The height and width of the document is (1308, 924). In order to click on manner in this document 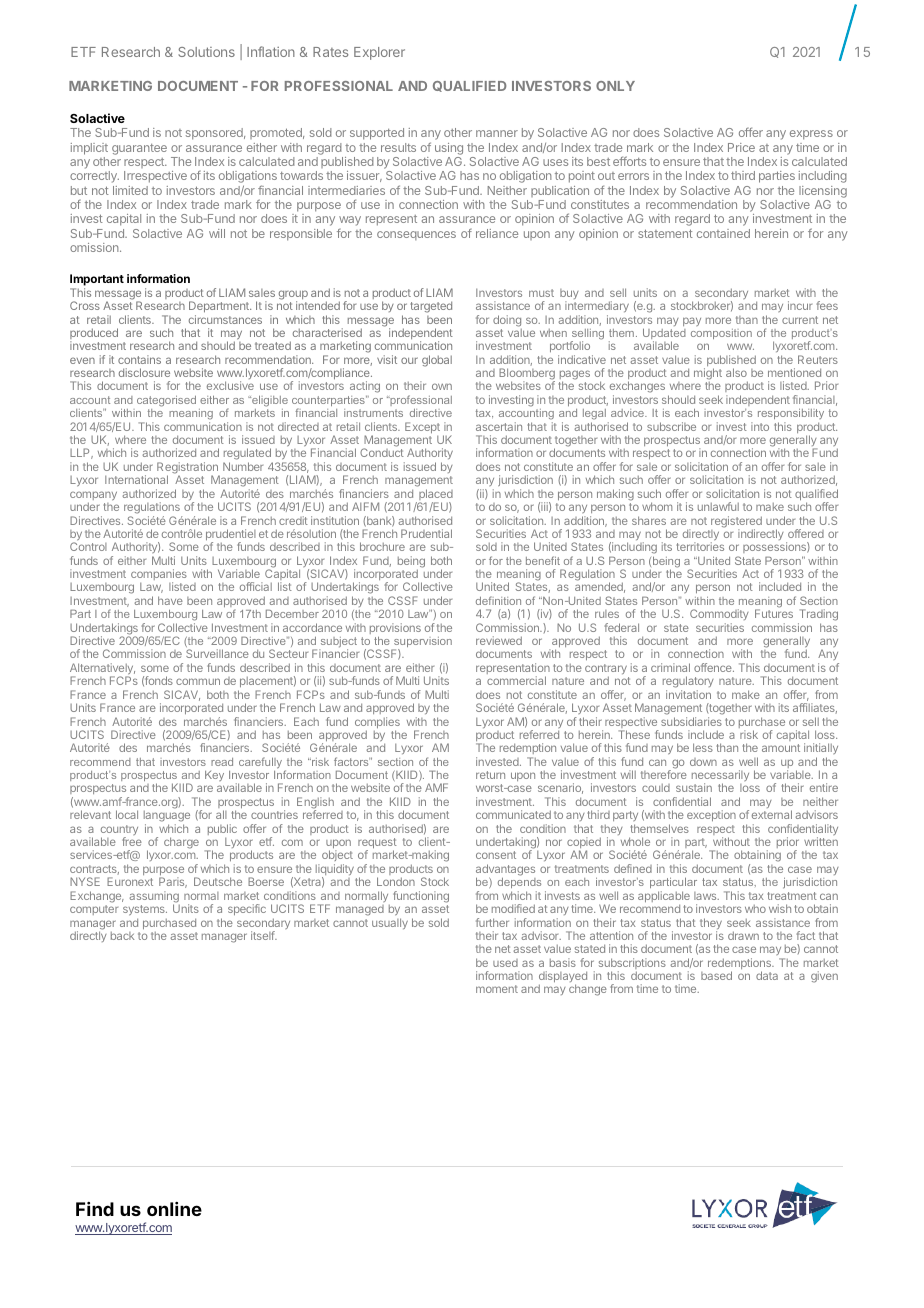, I will do `click(497, 133)`.
